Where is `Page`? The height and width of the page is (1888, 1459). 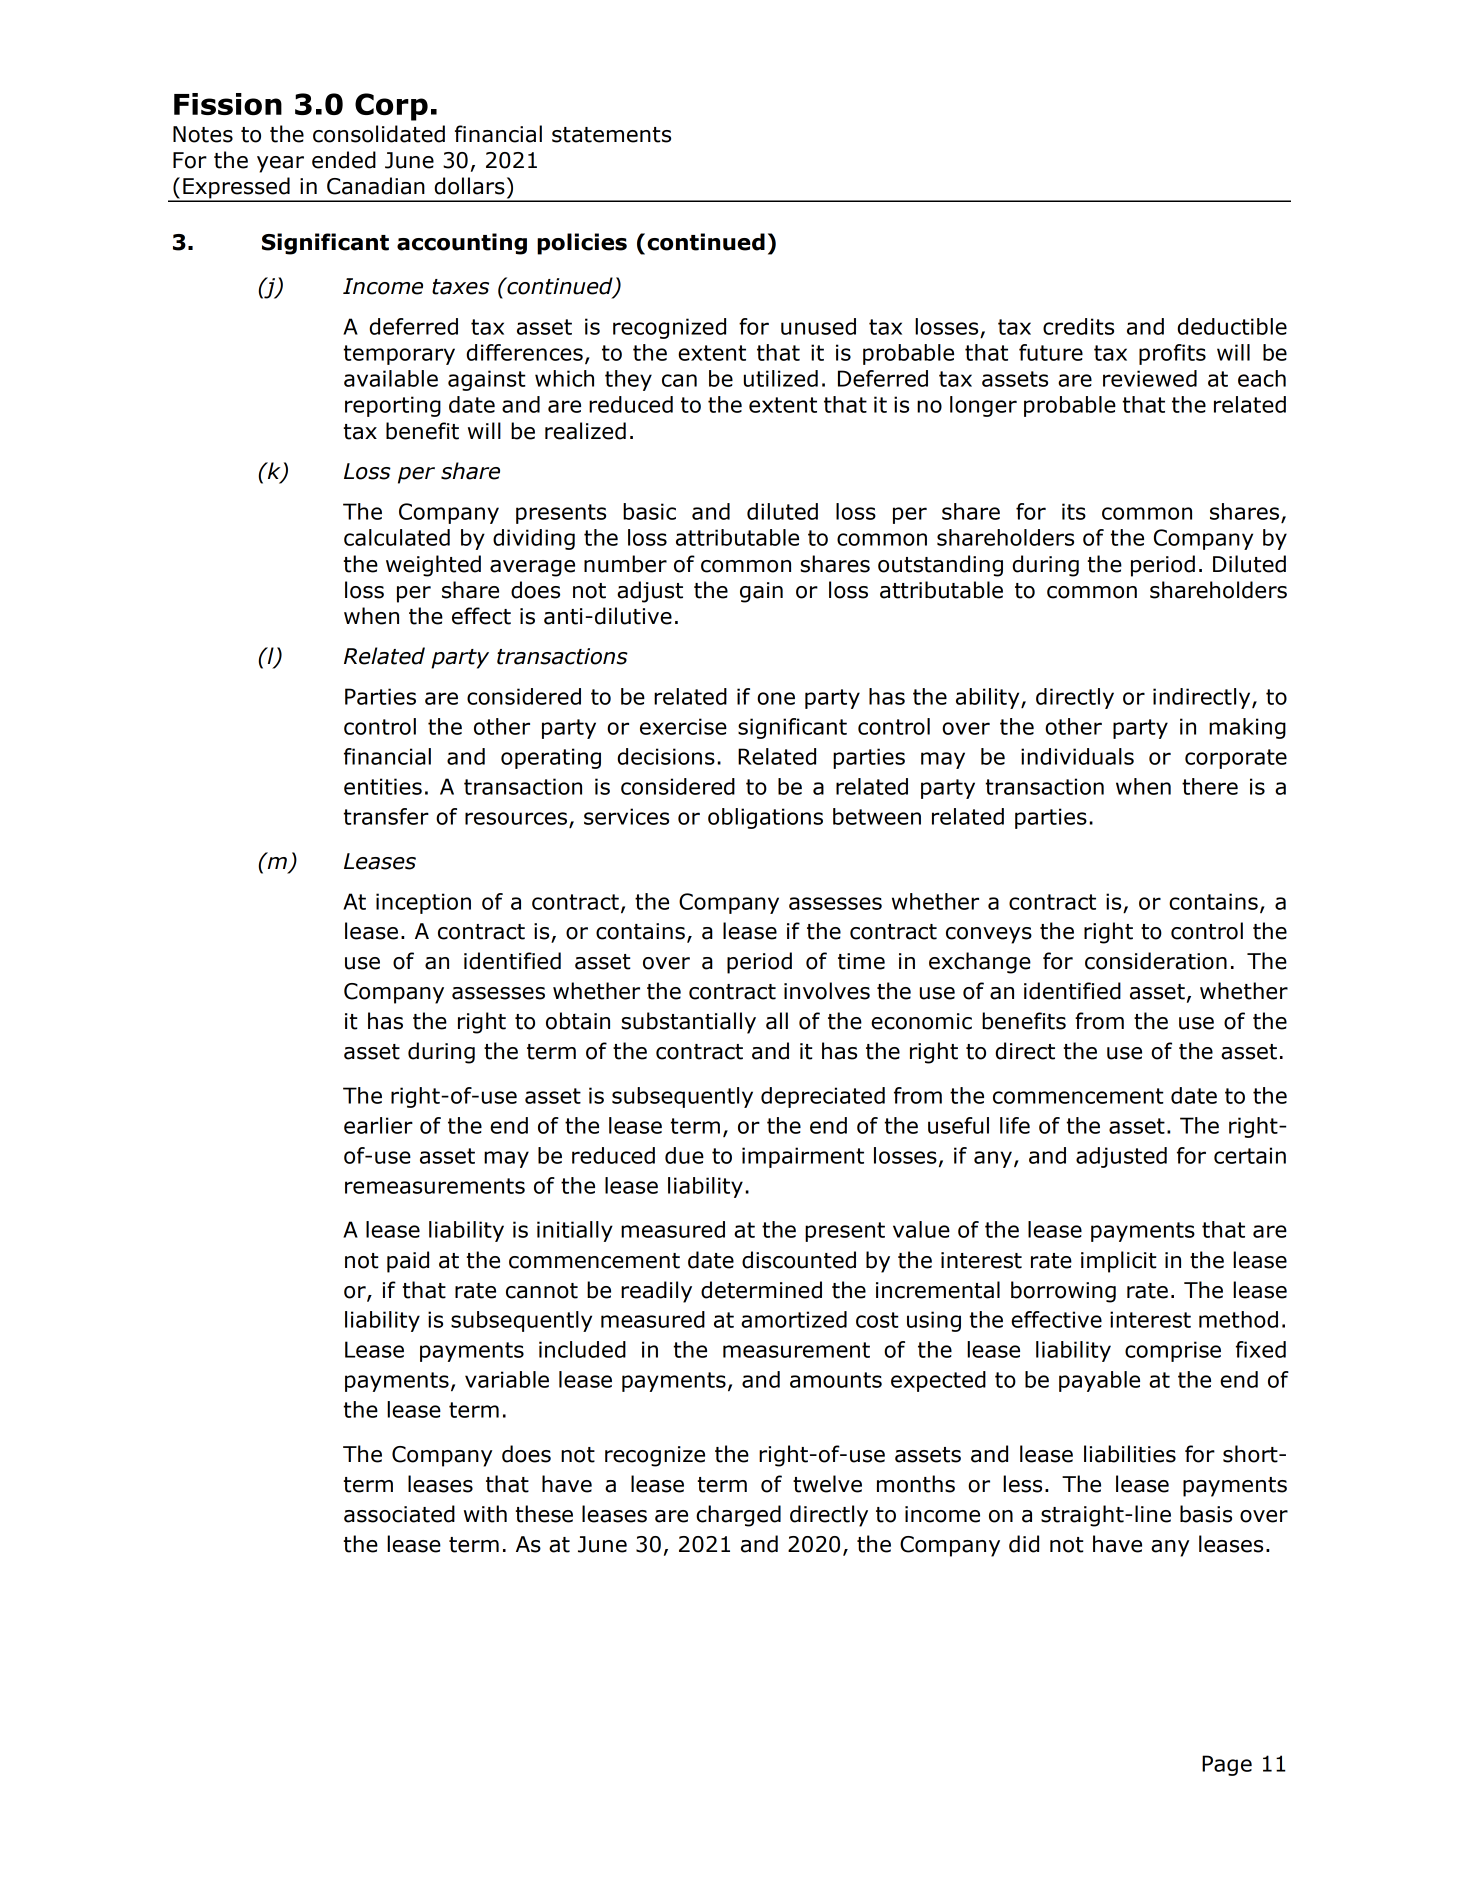
Page is located at coordinates (1227, 1765).
